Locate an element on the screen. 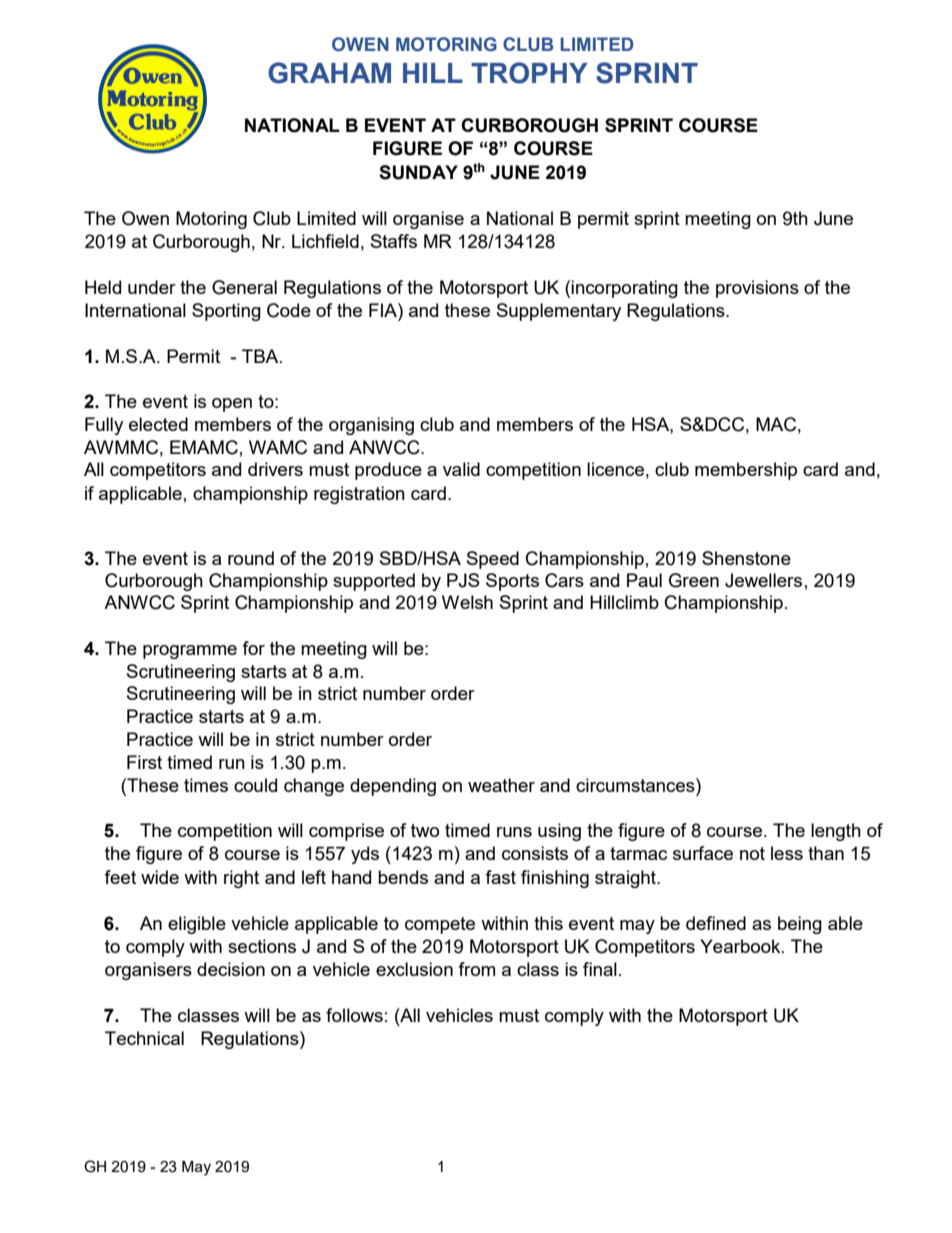 The width and height of the screenshot is (952, 1233). provisions is located at coordinates (757, 289).
